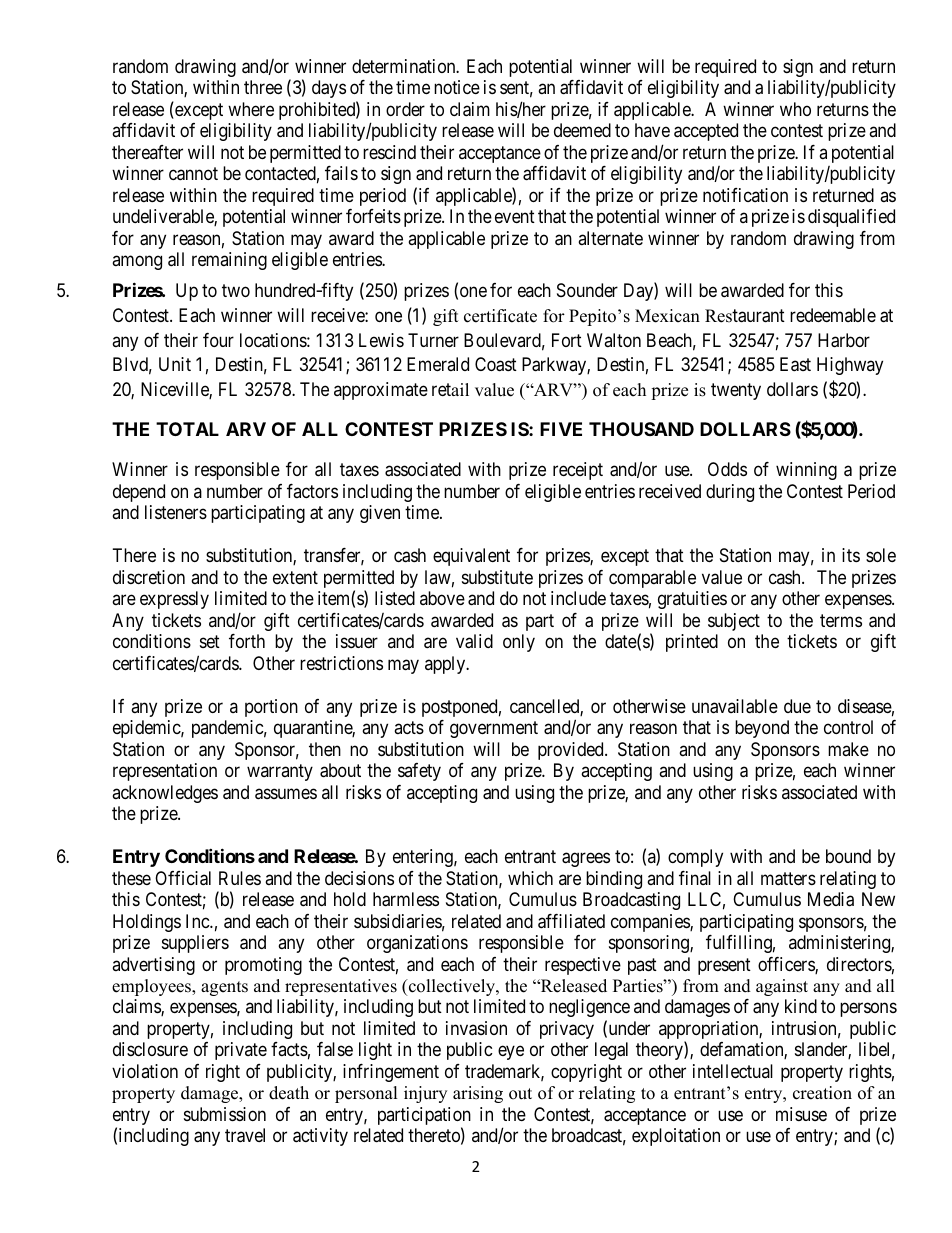 The width and height of the page is (952, 1233). I want to click on only, so click(519, 643).
